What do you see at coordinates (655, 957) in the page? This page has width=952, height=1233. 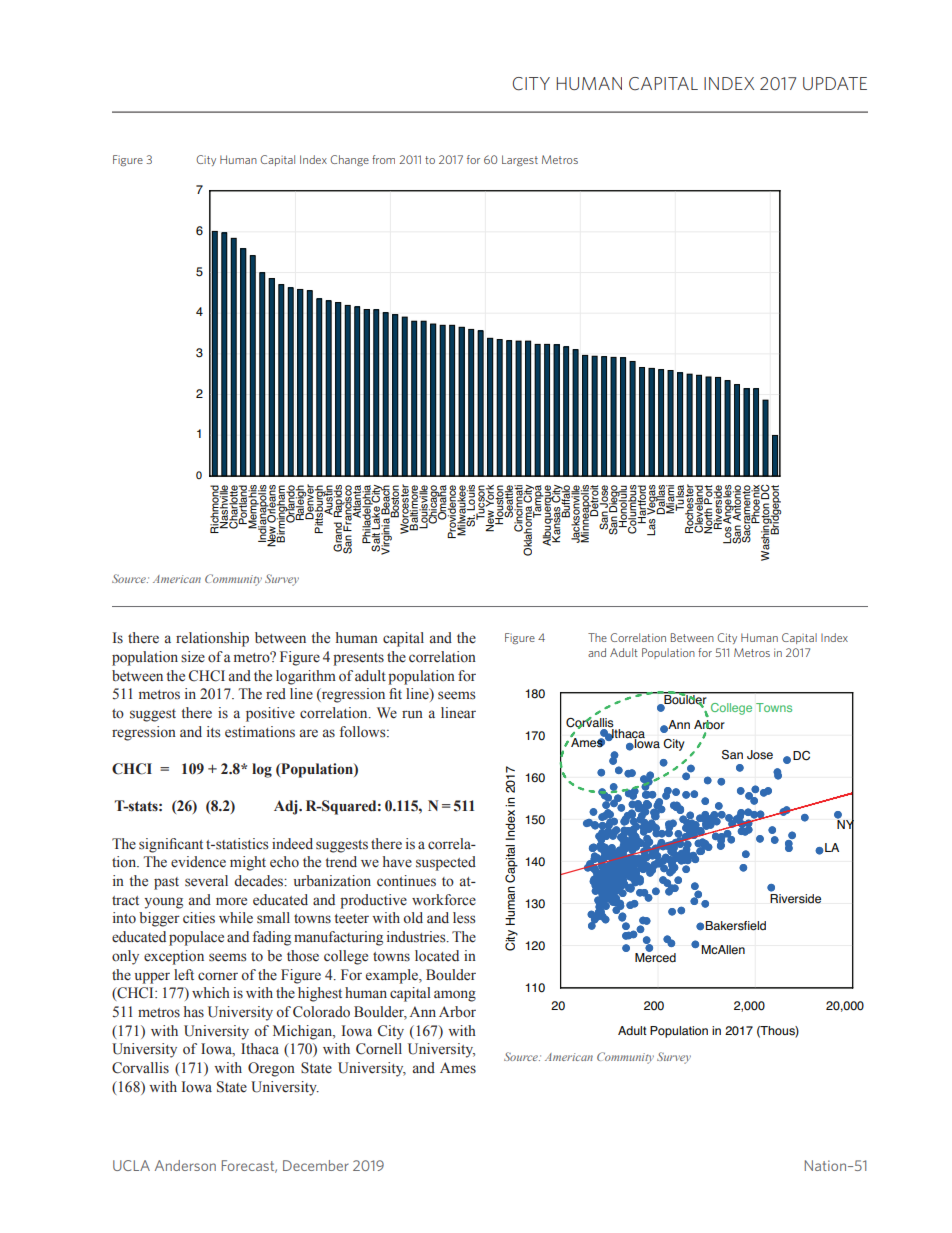 I see `Merced` at bounding box center [655, 957].
